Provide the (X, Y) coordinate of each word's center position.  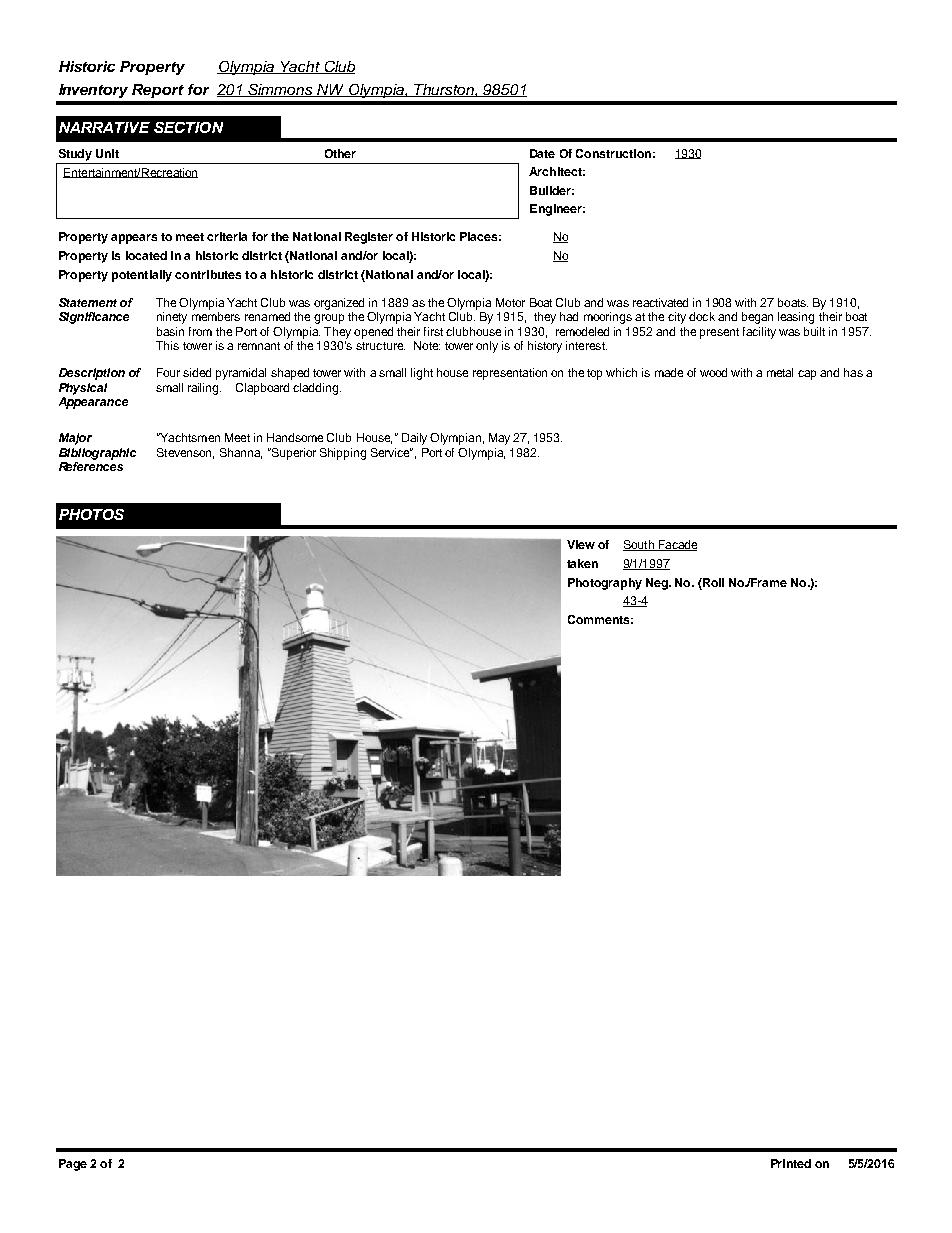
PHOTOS (91, 514)
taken (582, 563)
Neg (658, 584)
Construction (613, 153)
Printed (791, 1163)
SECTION (188, 127)
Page (73, 1165)
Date (542, 153)
